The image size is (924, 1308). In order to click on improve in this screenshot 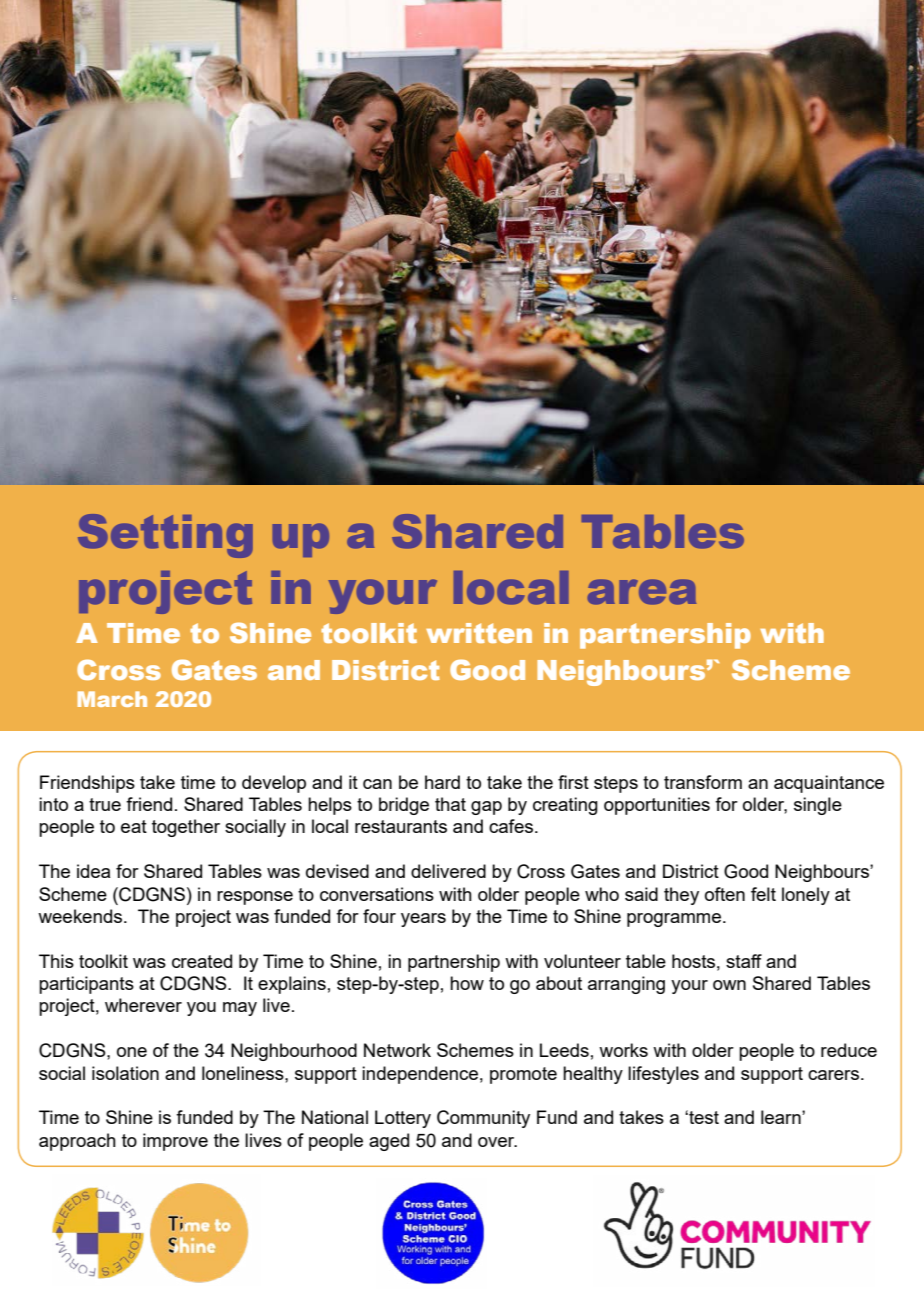, I will do `click(175, 1142)`.
